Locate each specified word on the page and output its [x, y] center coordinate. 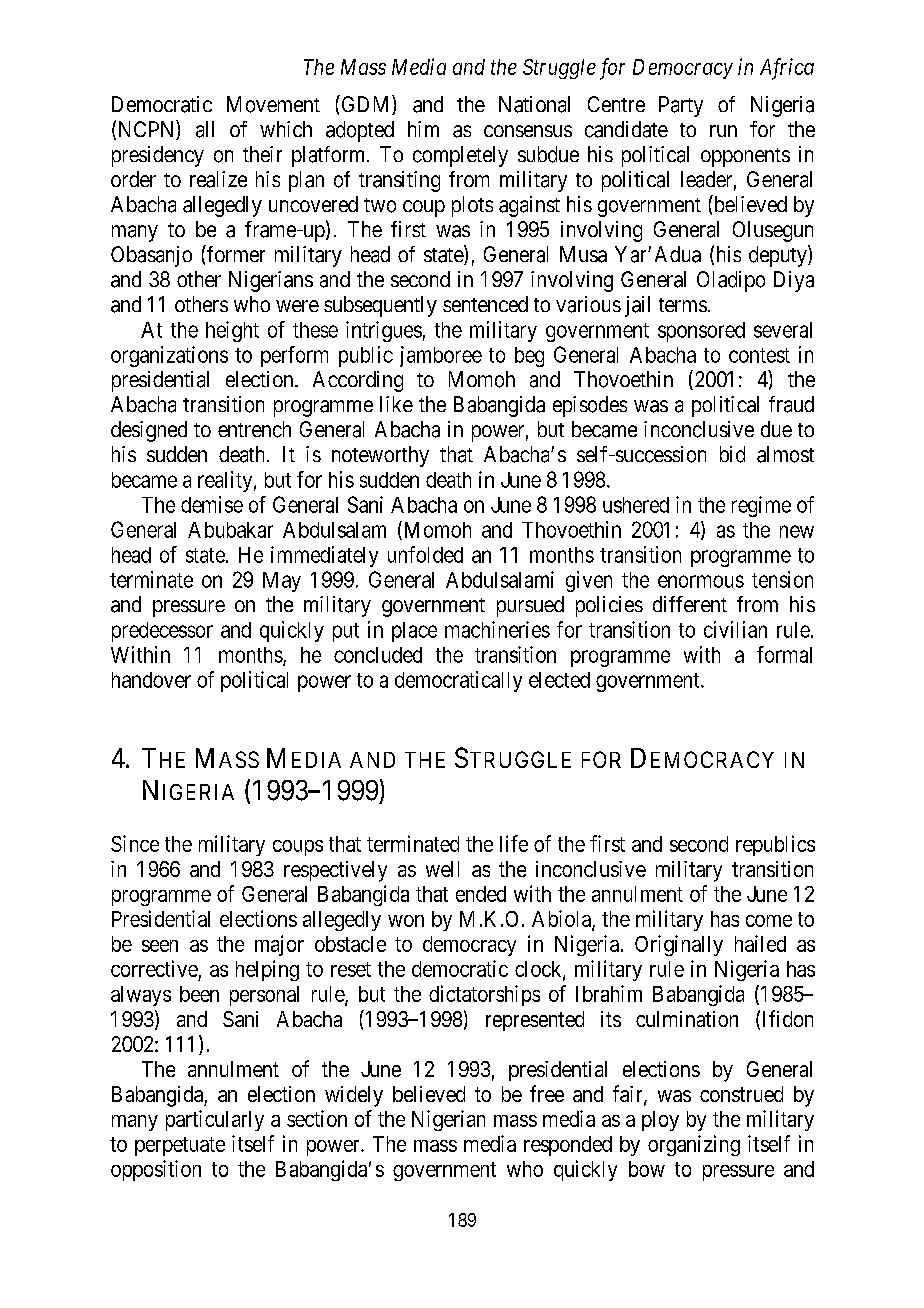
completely [460, 156]
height [232, 331]
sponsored [701, 332]
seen [160, 946]
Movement [273, 104]
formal [784, 654]
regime [761, 506]
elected [559, 680]
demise [212, 504]
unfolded [425, 554]
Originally [679, 945]
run [723, 131]
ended [481, 894]
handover [151, 680]
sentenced [485, 304]
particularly [215, 1120]
